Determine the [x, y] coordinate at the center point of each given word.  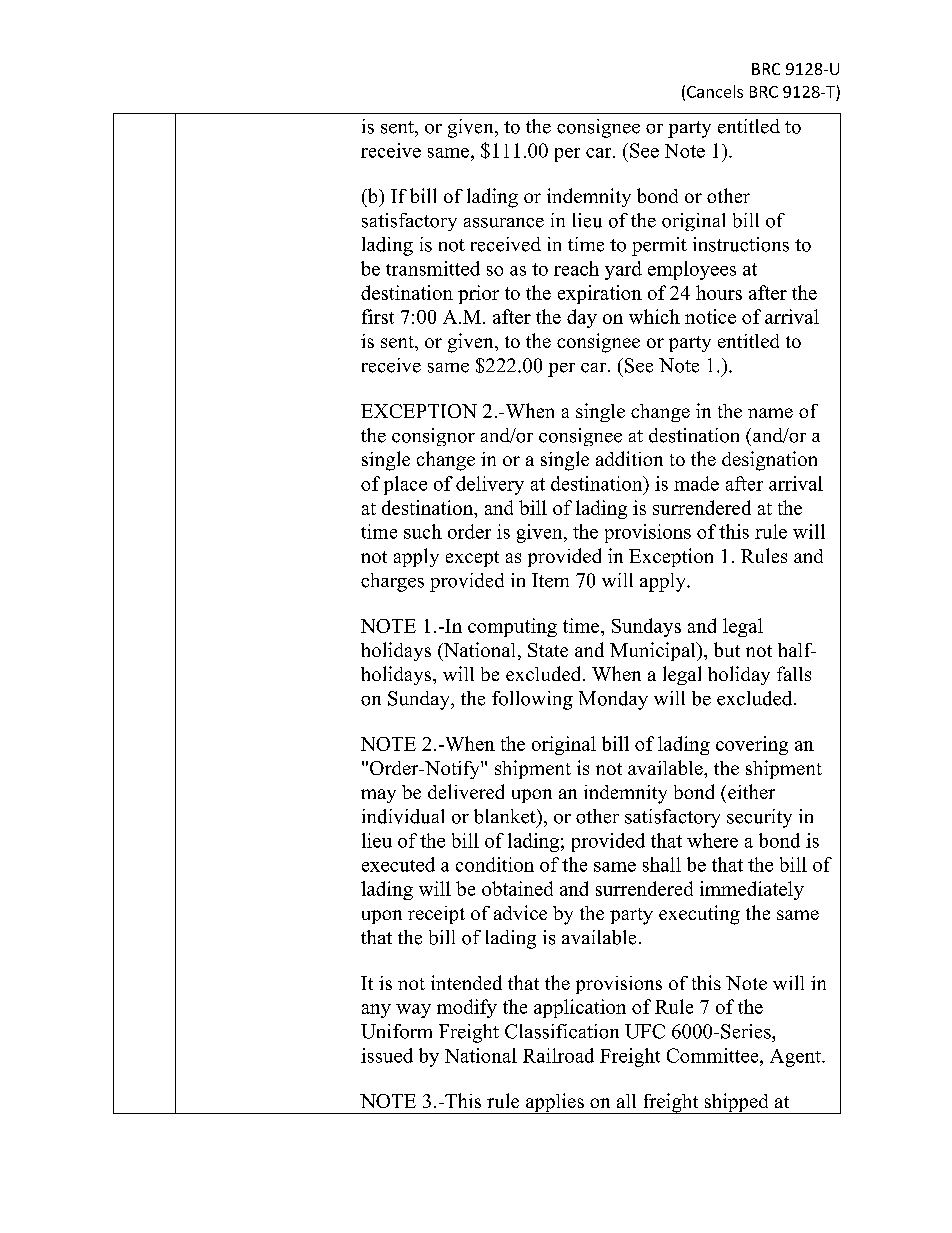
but [727, 649]
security [759, 818]
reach [576, 268]
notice [710, 316]
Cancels [715, 91]
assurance [504, 223]
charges [392, 582]
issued [387, 1055]
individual [403, 816]
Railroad [558, 1055]
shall [662, 864]
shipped [736, 1103]
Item [550, 580]
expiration [600, 294]
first [378, 316]
